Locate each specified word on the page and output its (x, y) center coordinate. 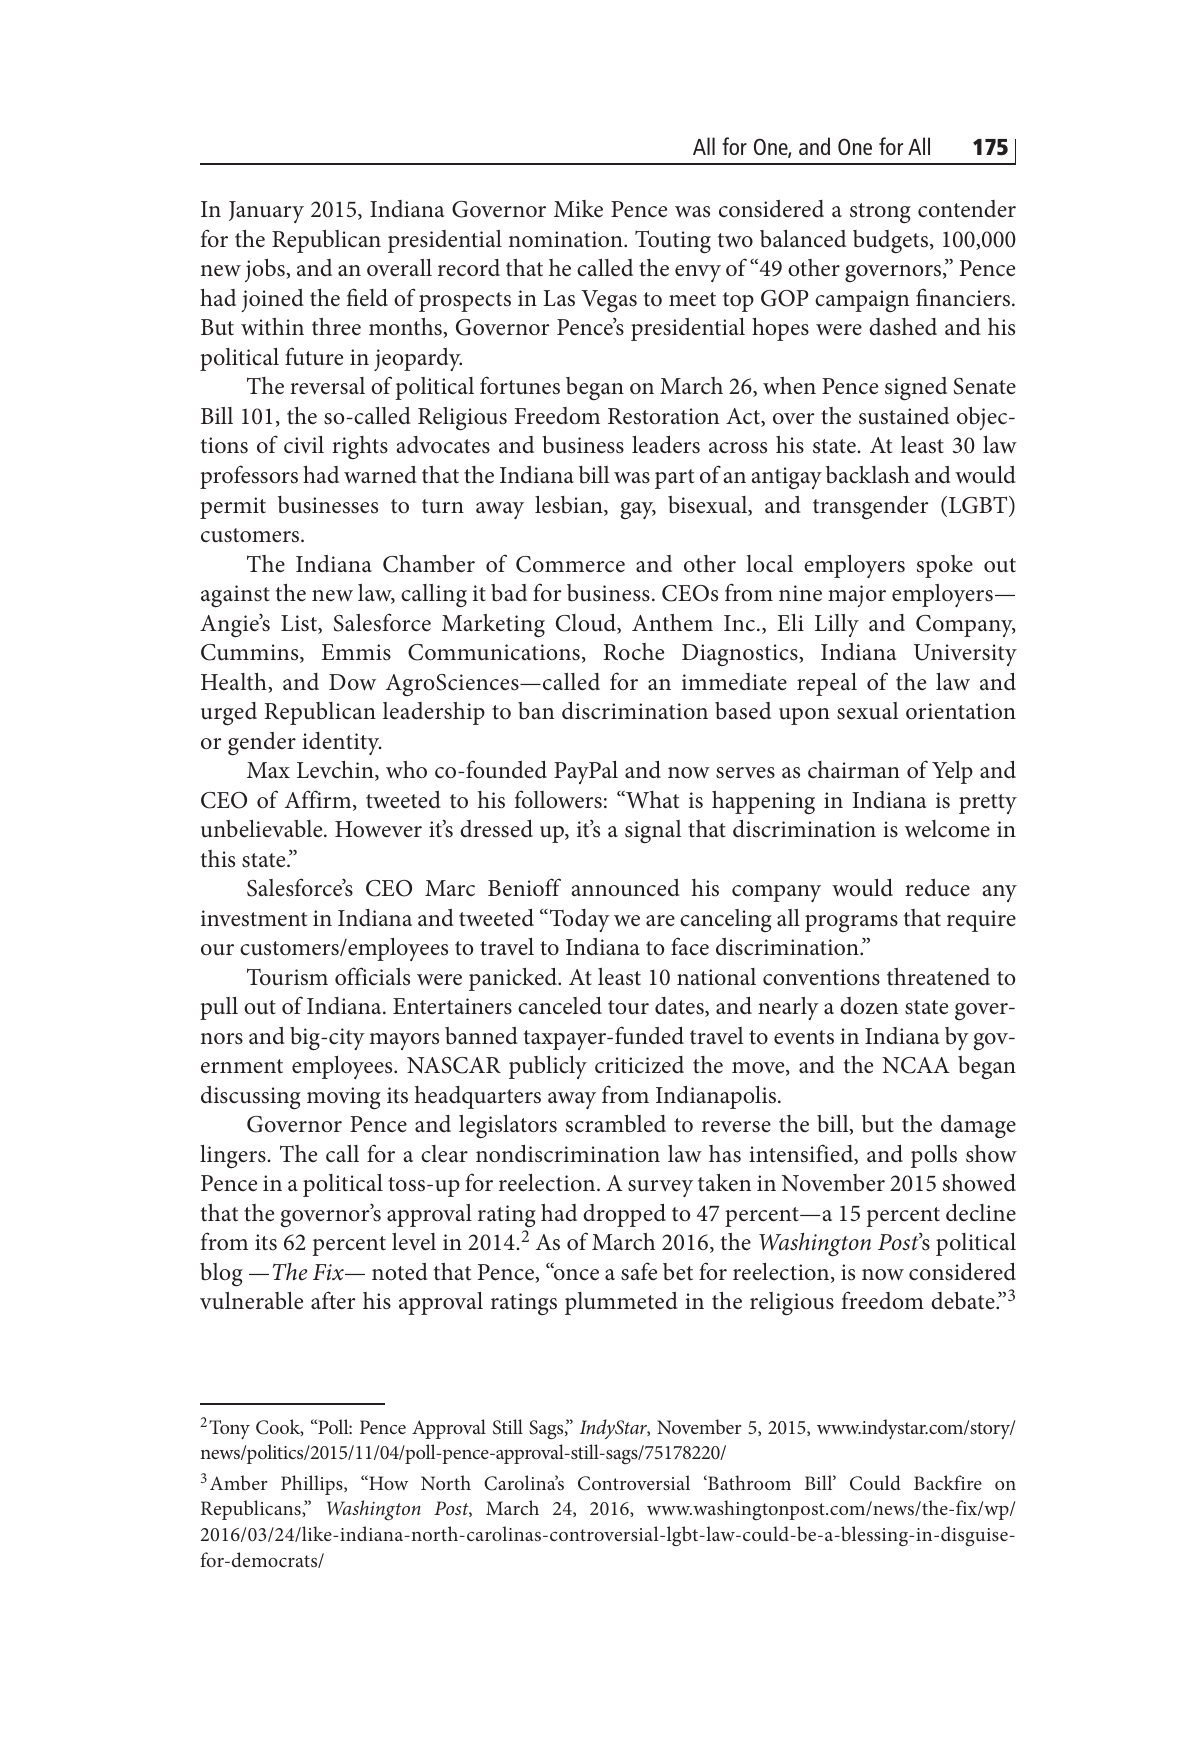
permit (233, 508)
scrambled (616, 1124)
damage (978, 1127)
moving (344, 1098)
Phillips (313, 1485)
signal (653, 832)
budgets (892, 242)
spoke (945, 566)
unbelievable (263, 829)
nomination (567, 239)
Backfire (948, 1482)
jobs (266, 270)
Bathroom (748, 1482)
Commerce (570, 564)
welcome (947, 829)
